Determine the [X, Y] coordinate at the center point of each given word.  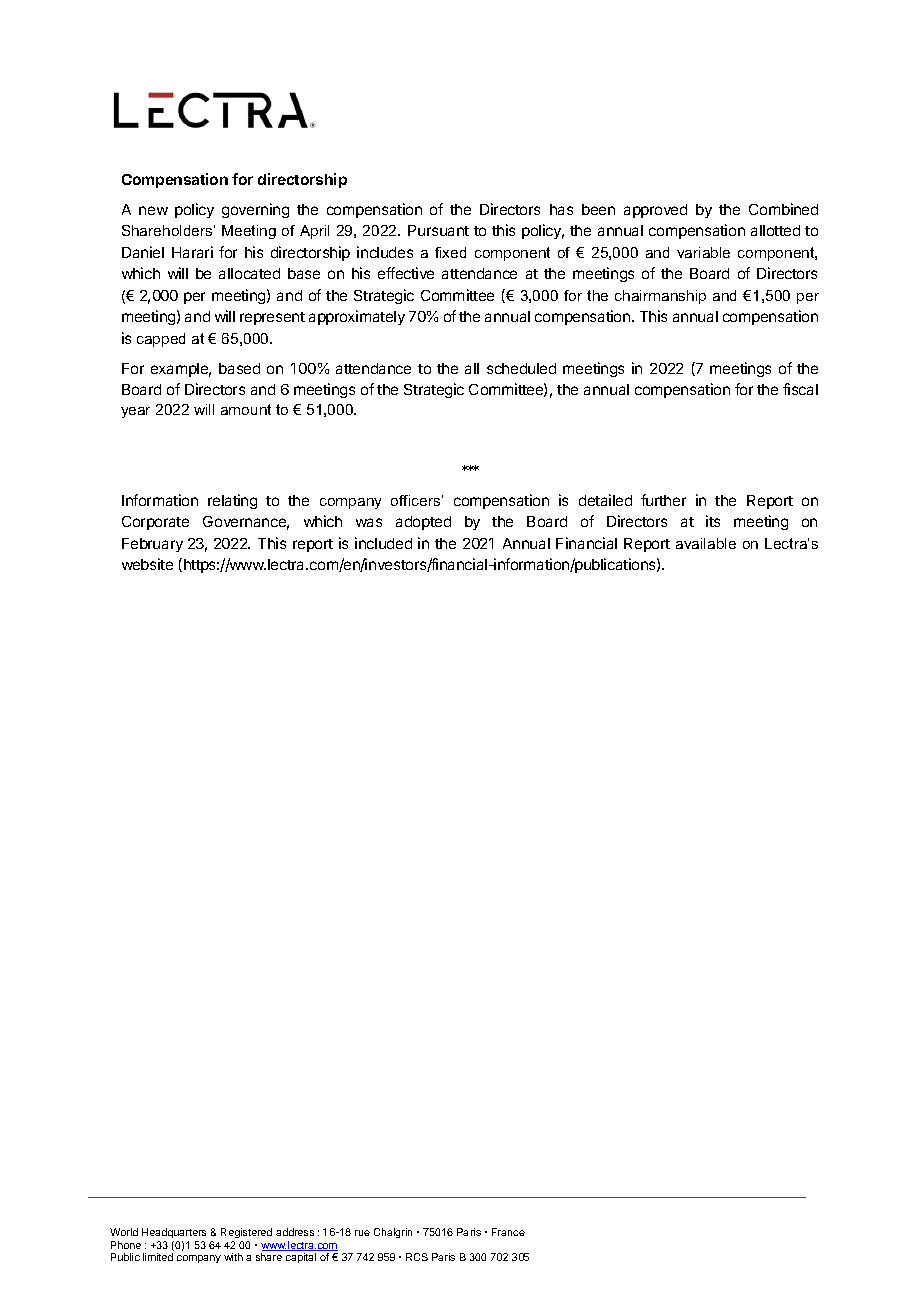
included [383, 543]
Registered [246, 1233]
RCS [417, 1257]
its [713, 521]
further [663, 500]
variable [703, 252]
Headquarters [174, 1233]
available [706, 543]
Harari [192, 252]
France [508, 1232]
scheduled [521, 368]
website [147, 564]
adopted [423, 523]
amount [246, 409]
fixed [450, 252]
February [152, 545]
